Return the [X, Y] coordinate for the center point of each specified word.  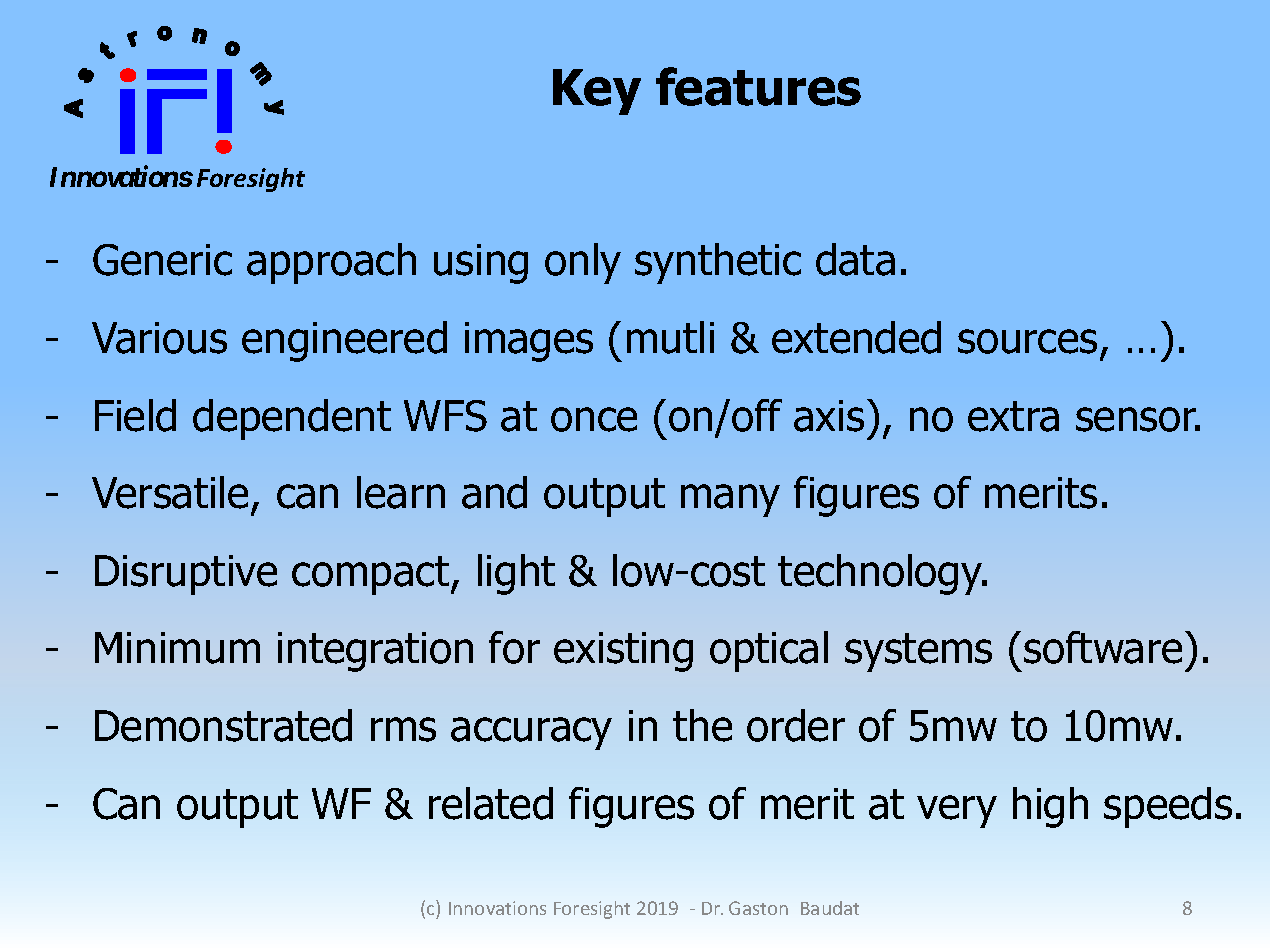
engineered [344, 341]
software [1103, 647]
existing [623, 652]
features [758, 86]
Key [597, 92]
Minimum [177, 648]
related [491, 803]
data [855, 259]
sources [1027, 341]
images [529, 342]
